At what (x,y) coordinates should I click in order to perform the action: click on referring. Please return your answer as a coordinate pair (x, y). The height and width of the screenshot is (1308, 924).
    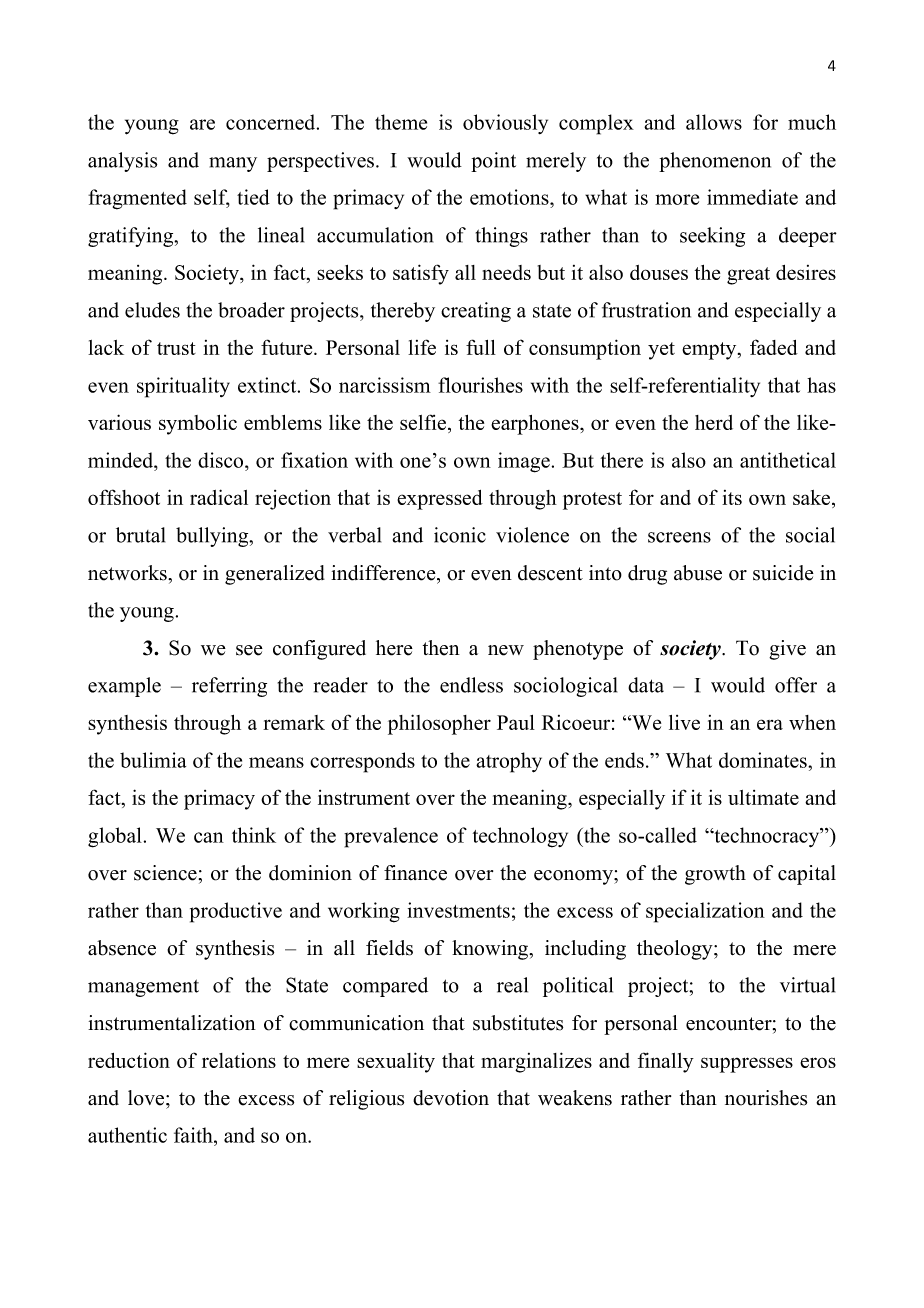
    Looking at the image, I should click on (229, 687).
